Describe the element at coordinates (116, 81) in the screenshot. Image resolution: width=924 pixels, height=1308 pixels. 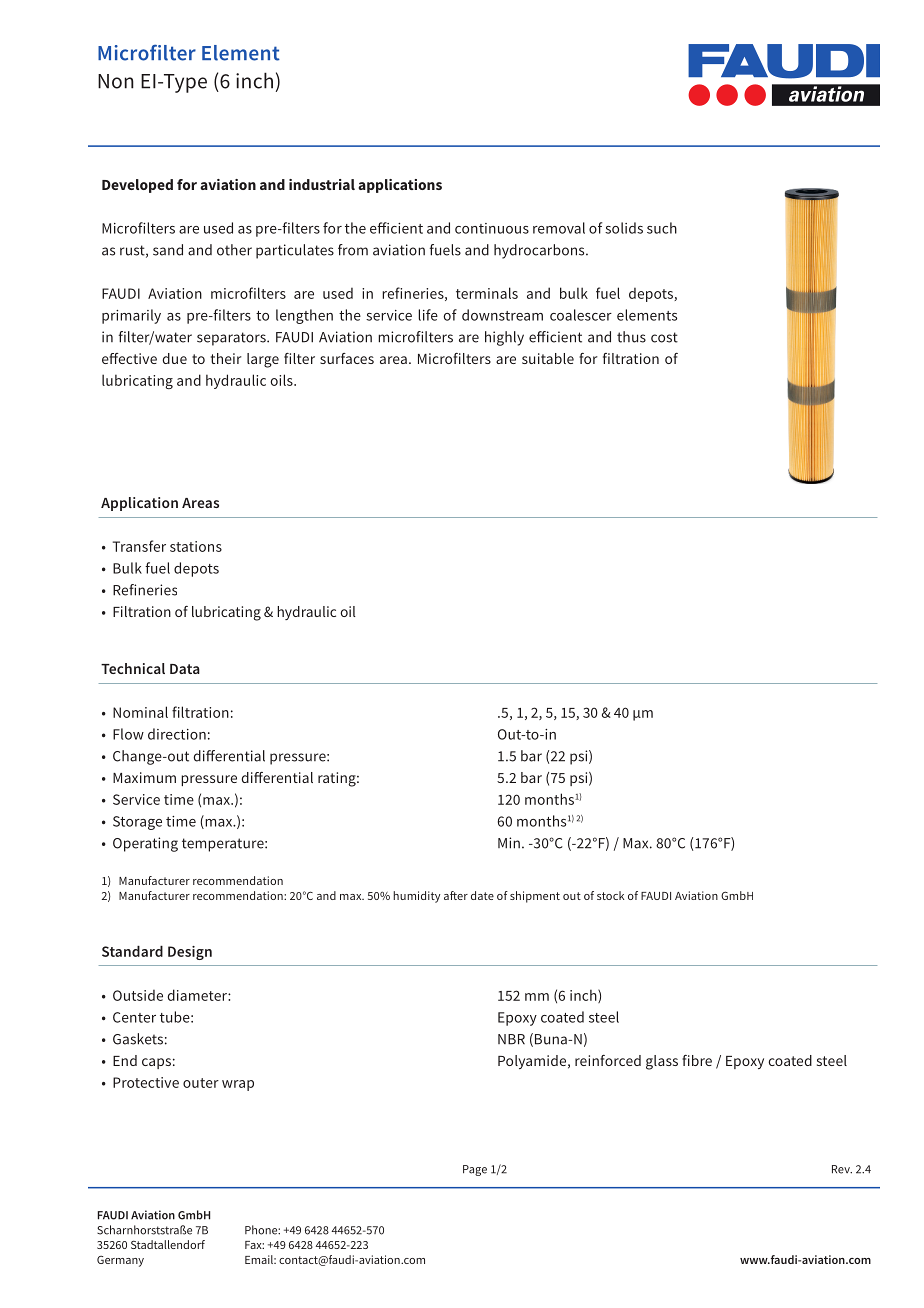
I see `Non` at that location.
